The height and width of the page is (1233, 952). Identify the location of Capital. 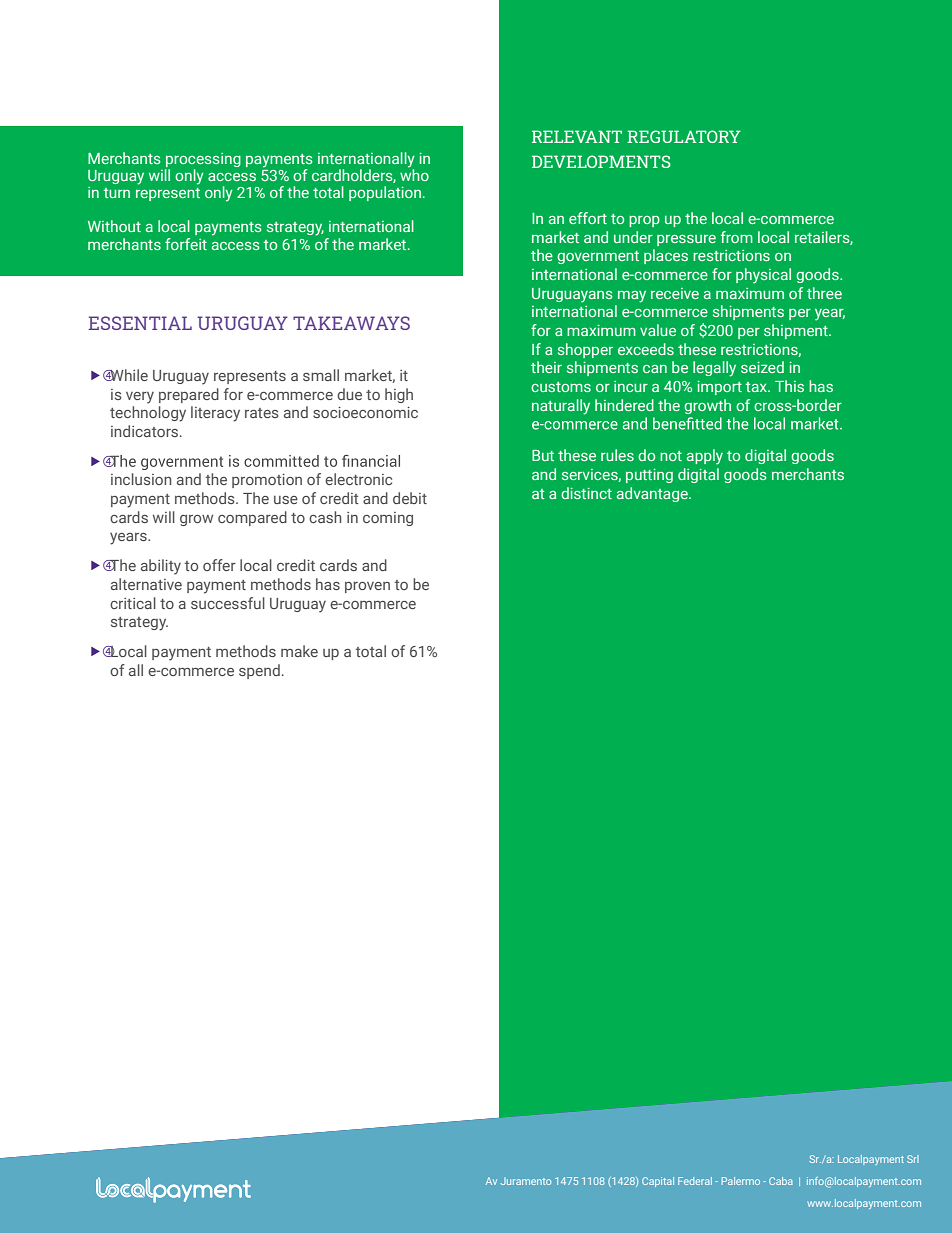
(658, 1182).
